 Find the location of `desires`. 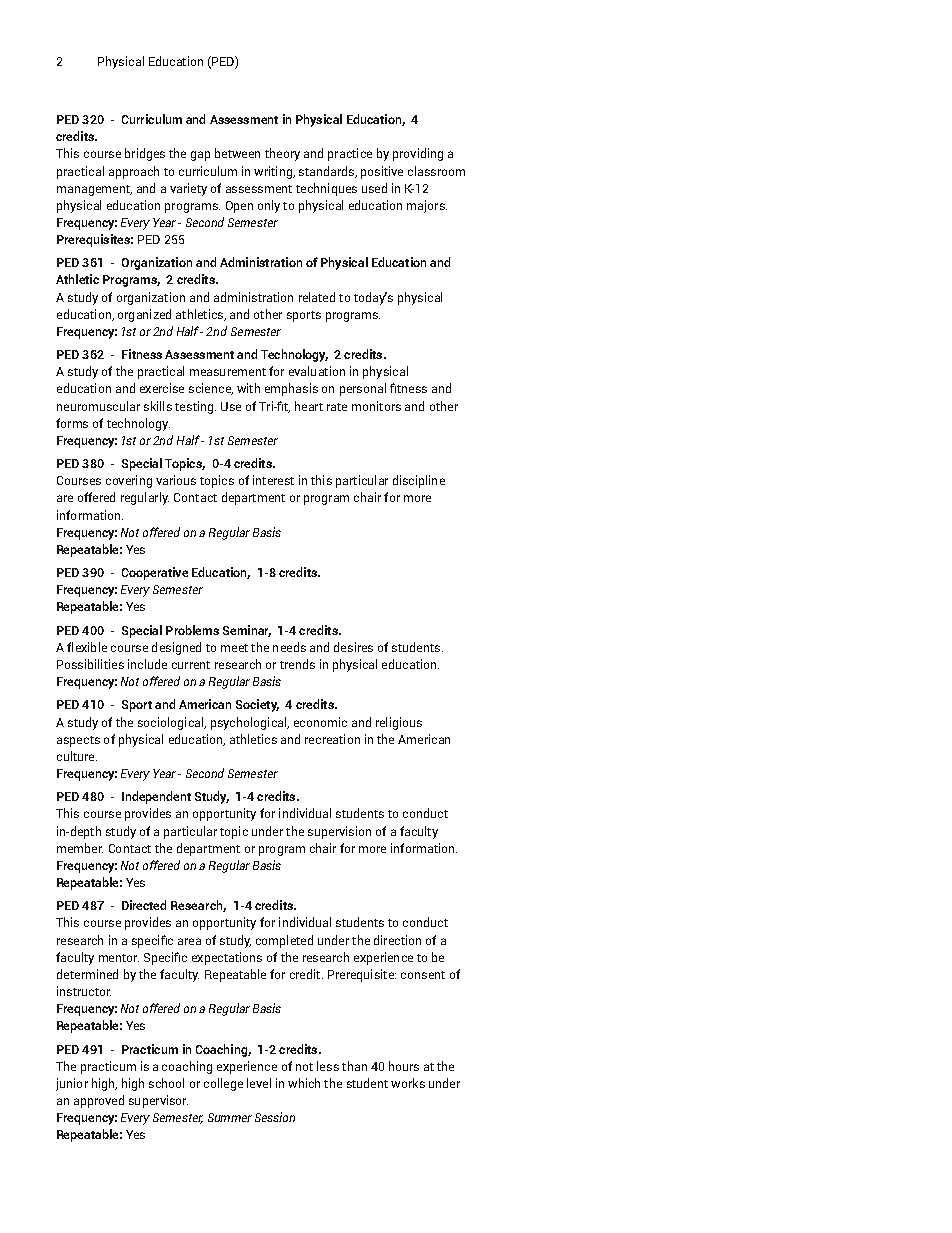

desires is located at coordinates (353, 647).
